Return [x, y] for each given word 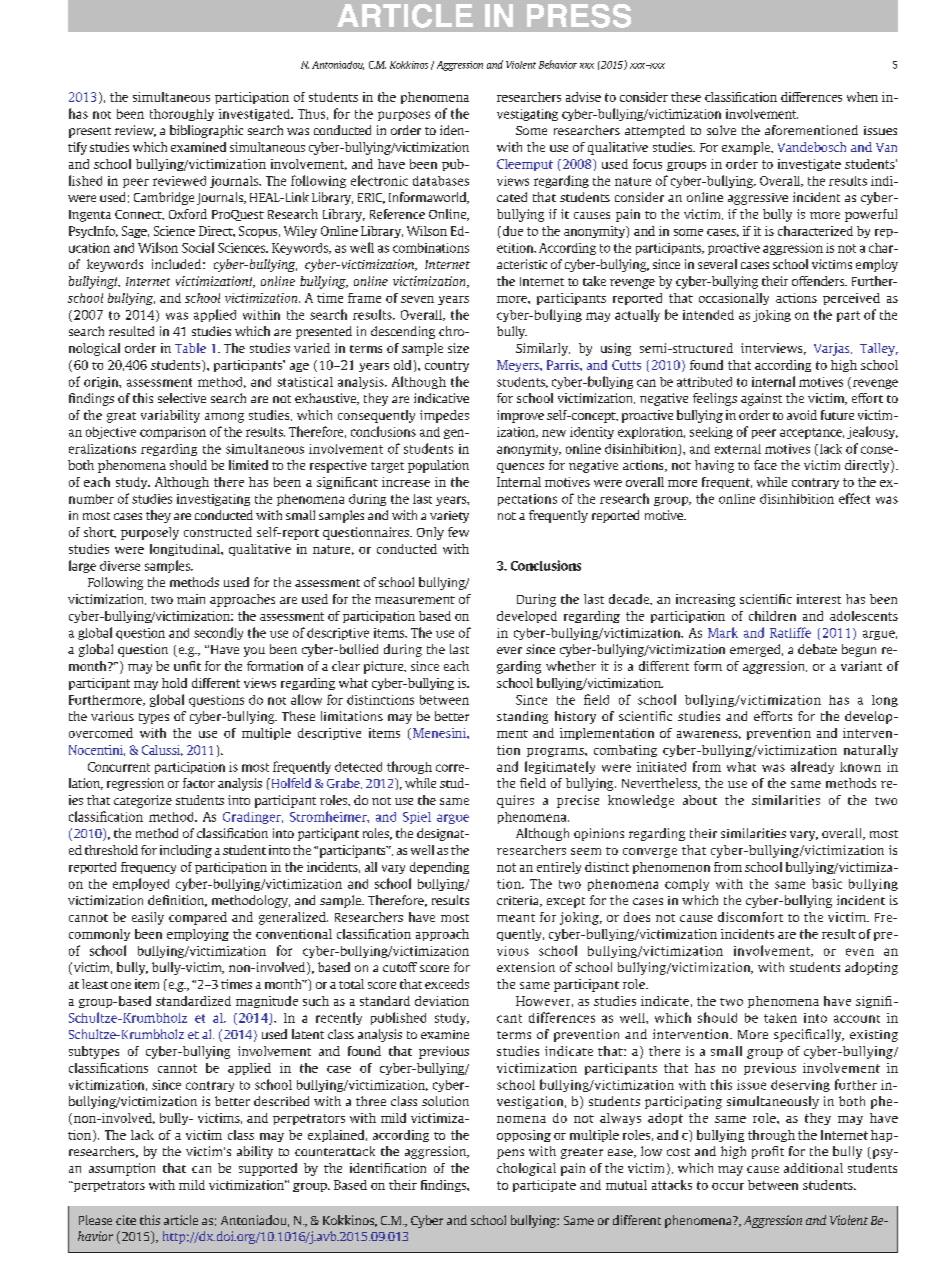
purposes [404, 116]
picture [385, 667]
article [181, 1220]
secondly [218, 633]
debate [817, 649]
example [747, 148]
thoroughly [182, 115]
